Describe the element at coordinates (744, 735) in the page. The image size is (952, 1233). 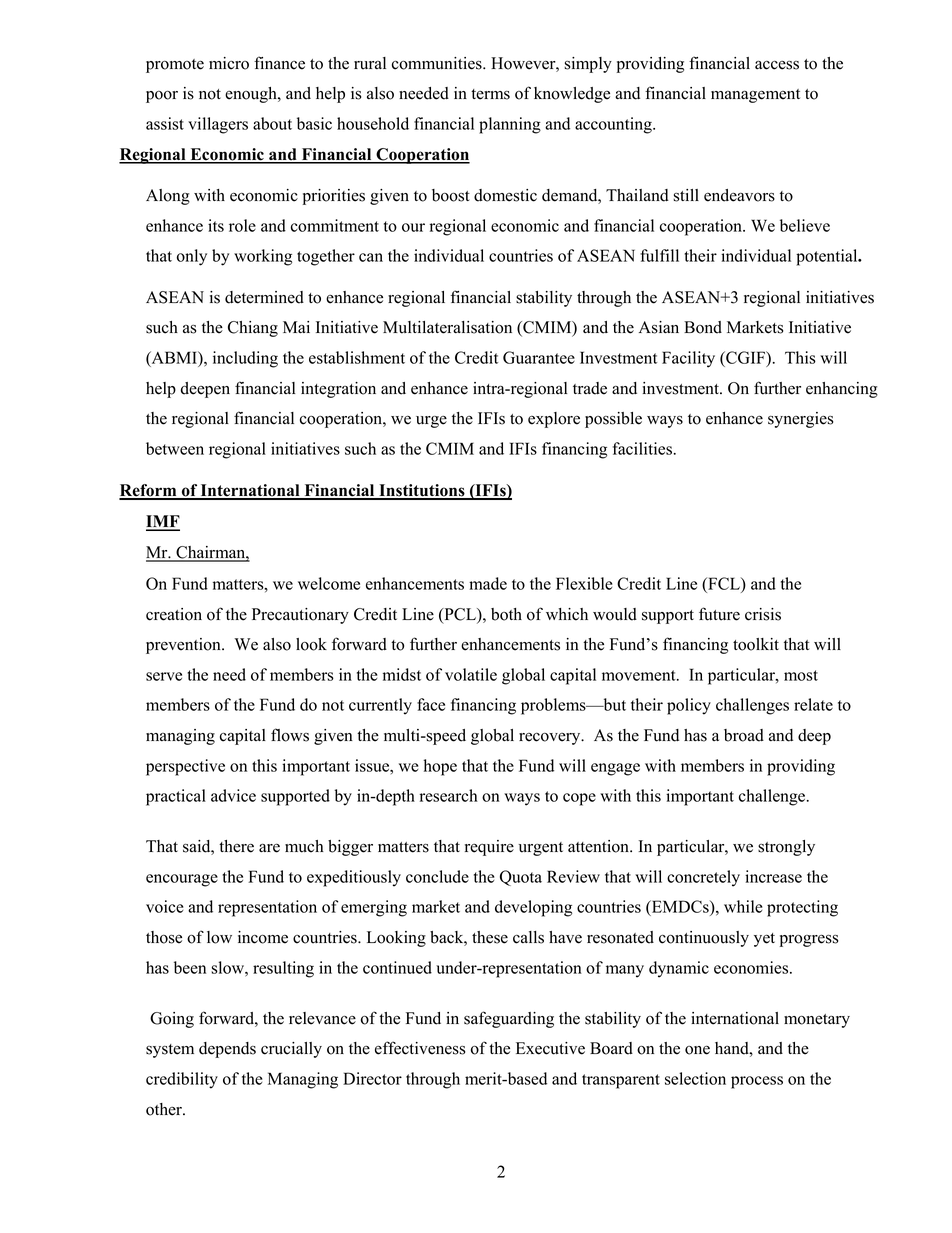
I see `broad` at that location.
